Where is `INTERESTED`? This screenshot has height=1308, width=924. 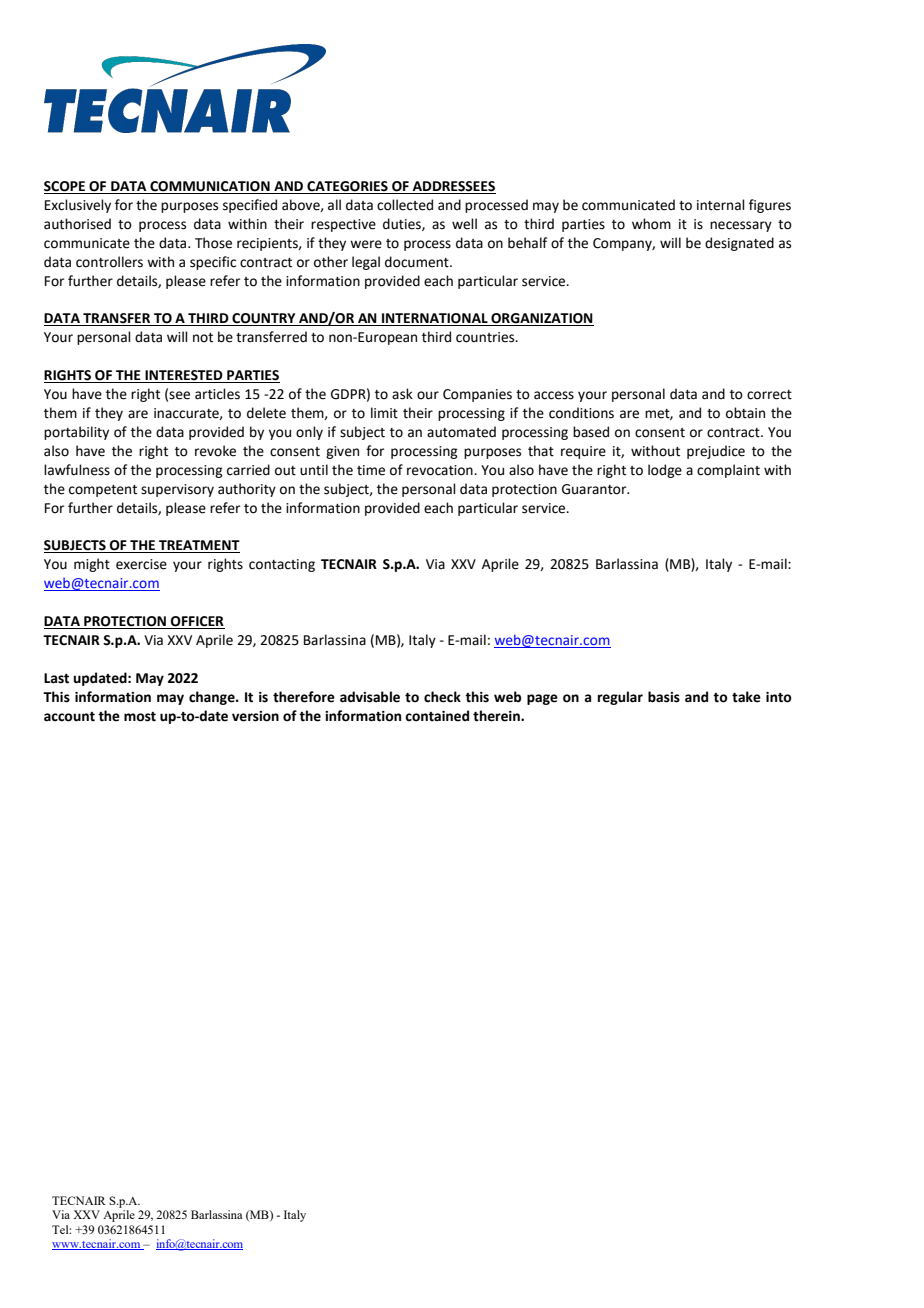 INTERESTED is located at coordinates (184, 376).
